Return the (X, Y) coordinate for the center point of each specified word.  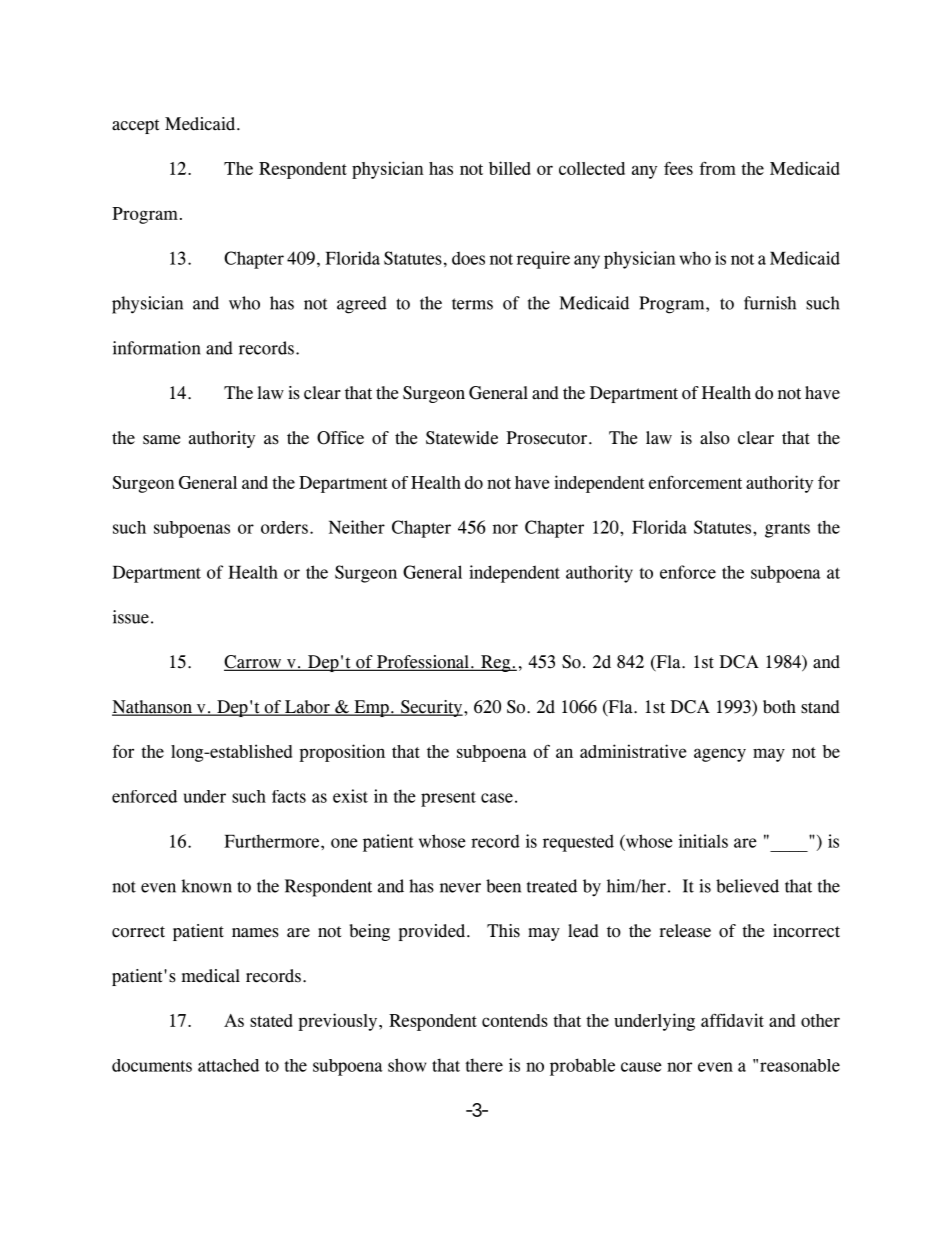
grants (787, 530)
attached (228, 1065)
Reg (496, 663)
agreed (362, 305)
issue (131, 617)
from (717, 168)
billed (510, 168)
